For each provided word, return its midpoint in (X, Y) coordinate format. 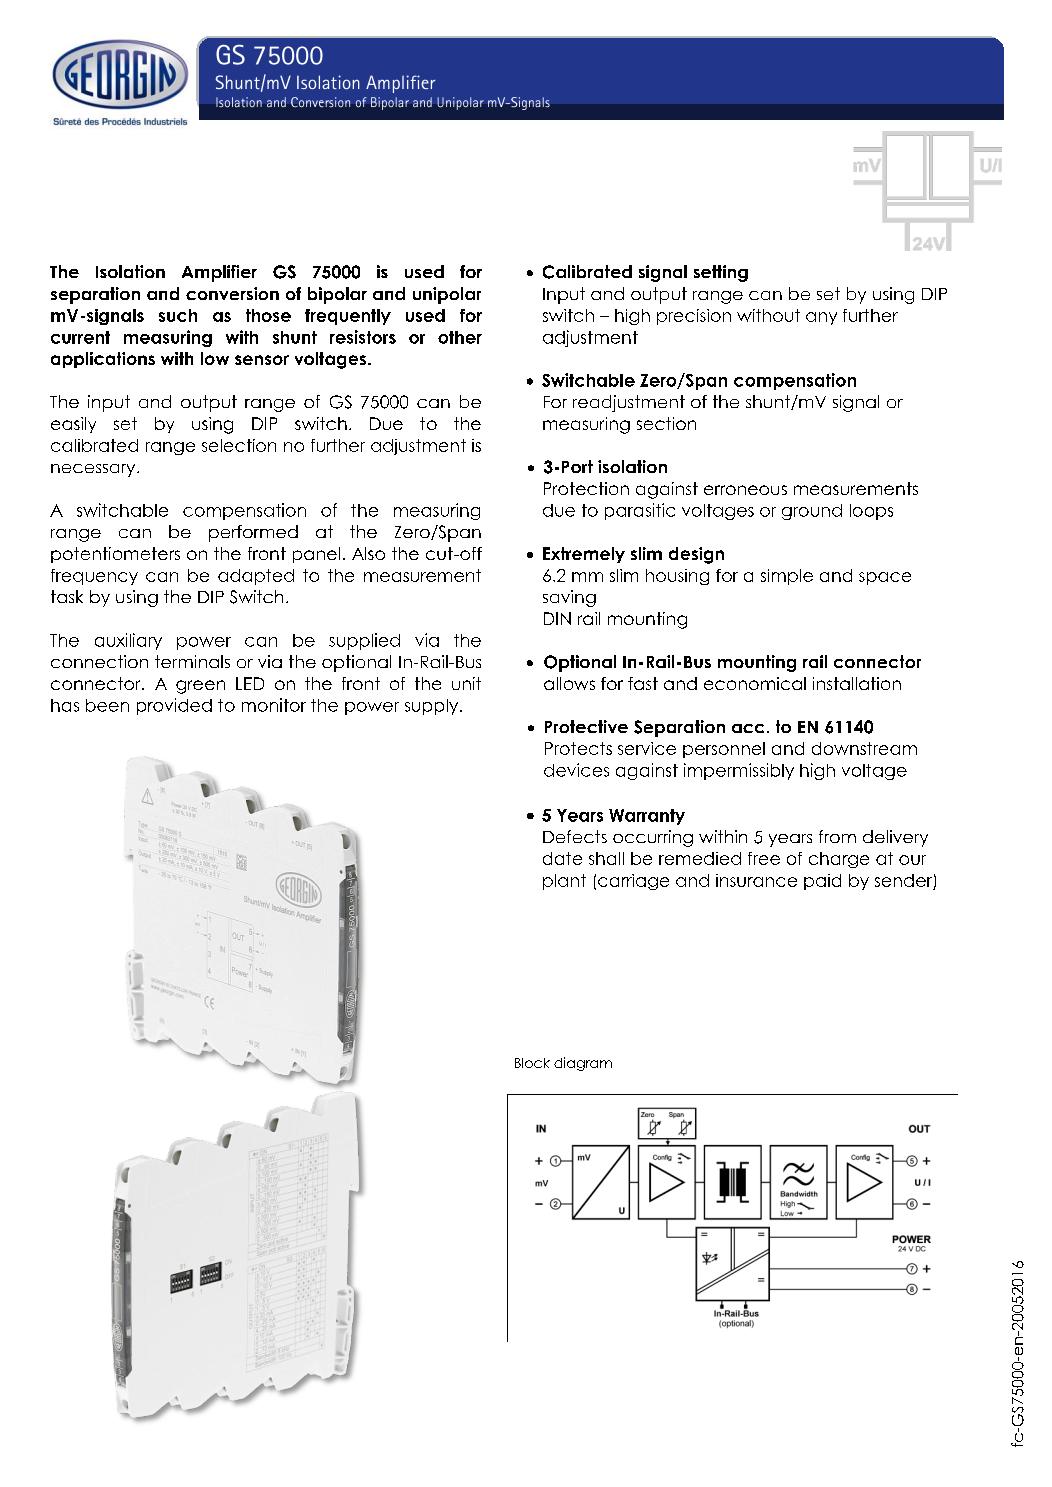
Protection (586, 488)
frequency (94, 577)
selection (239, 445)
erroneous (745, 490)
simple (787, 577)
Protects (578, 748)
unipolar (447, 295)
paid (822, 882)
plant (564, 882)
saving (569, 598)
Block (532, 1063)
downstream (864, 748)
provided (174, 706)
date (562, 858)
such (178, 315)
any (821, 318)
